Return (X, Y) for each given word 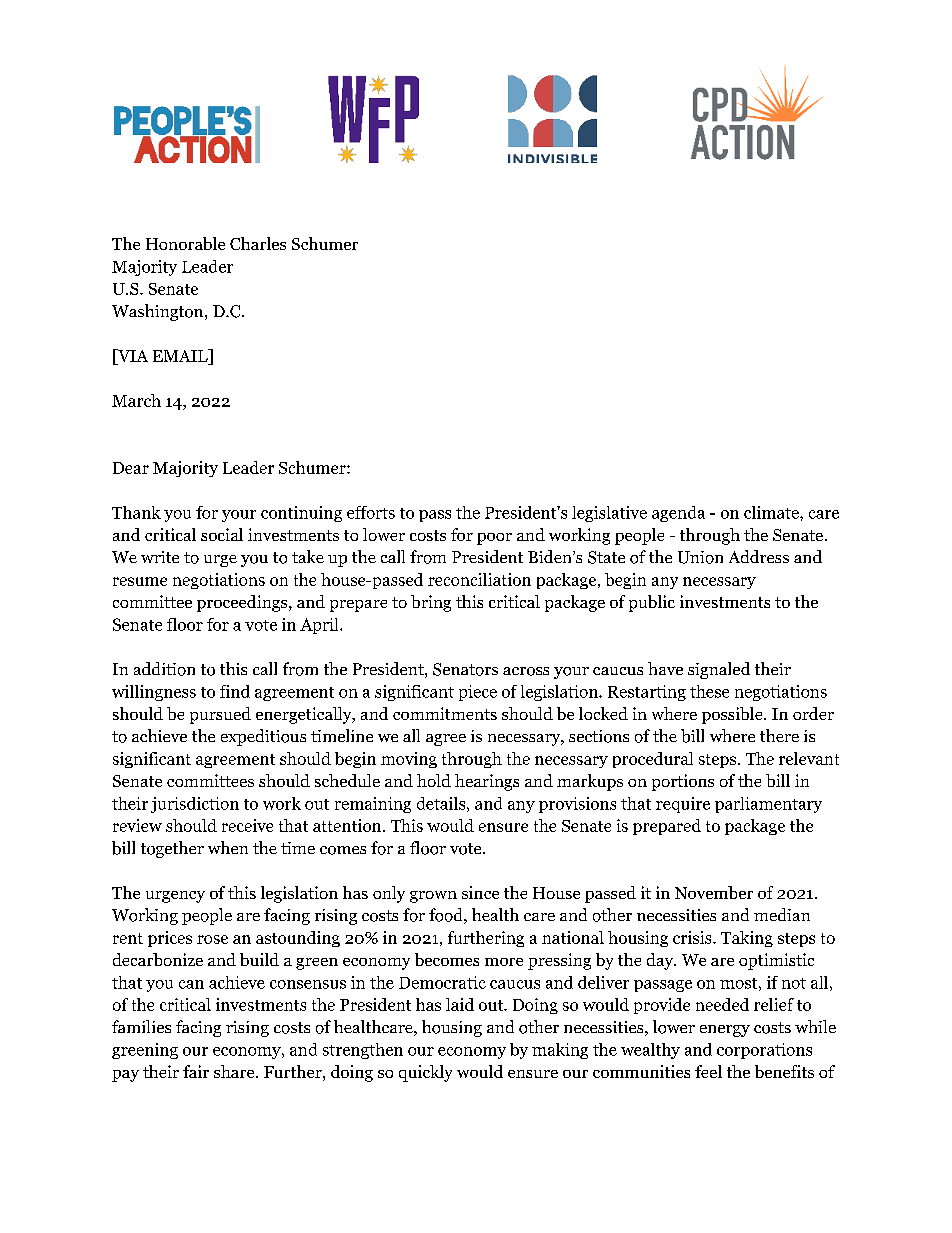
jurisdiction (195, 805)
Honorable (185, 243)
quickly (425, 1073)
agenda (678, 514)
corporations (764, 1051)
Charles (258, 243)
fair (196, 1071)
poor (494, 539)
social (222, 534)
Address (759, 556)
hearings (487, 782)
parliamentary (768, 805)
